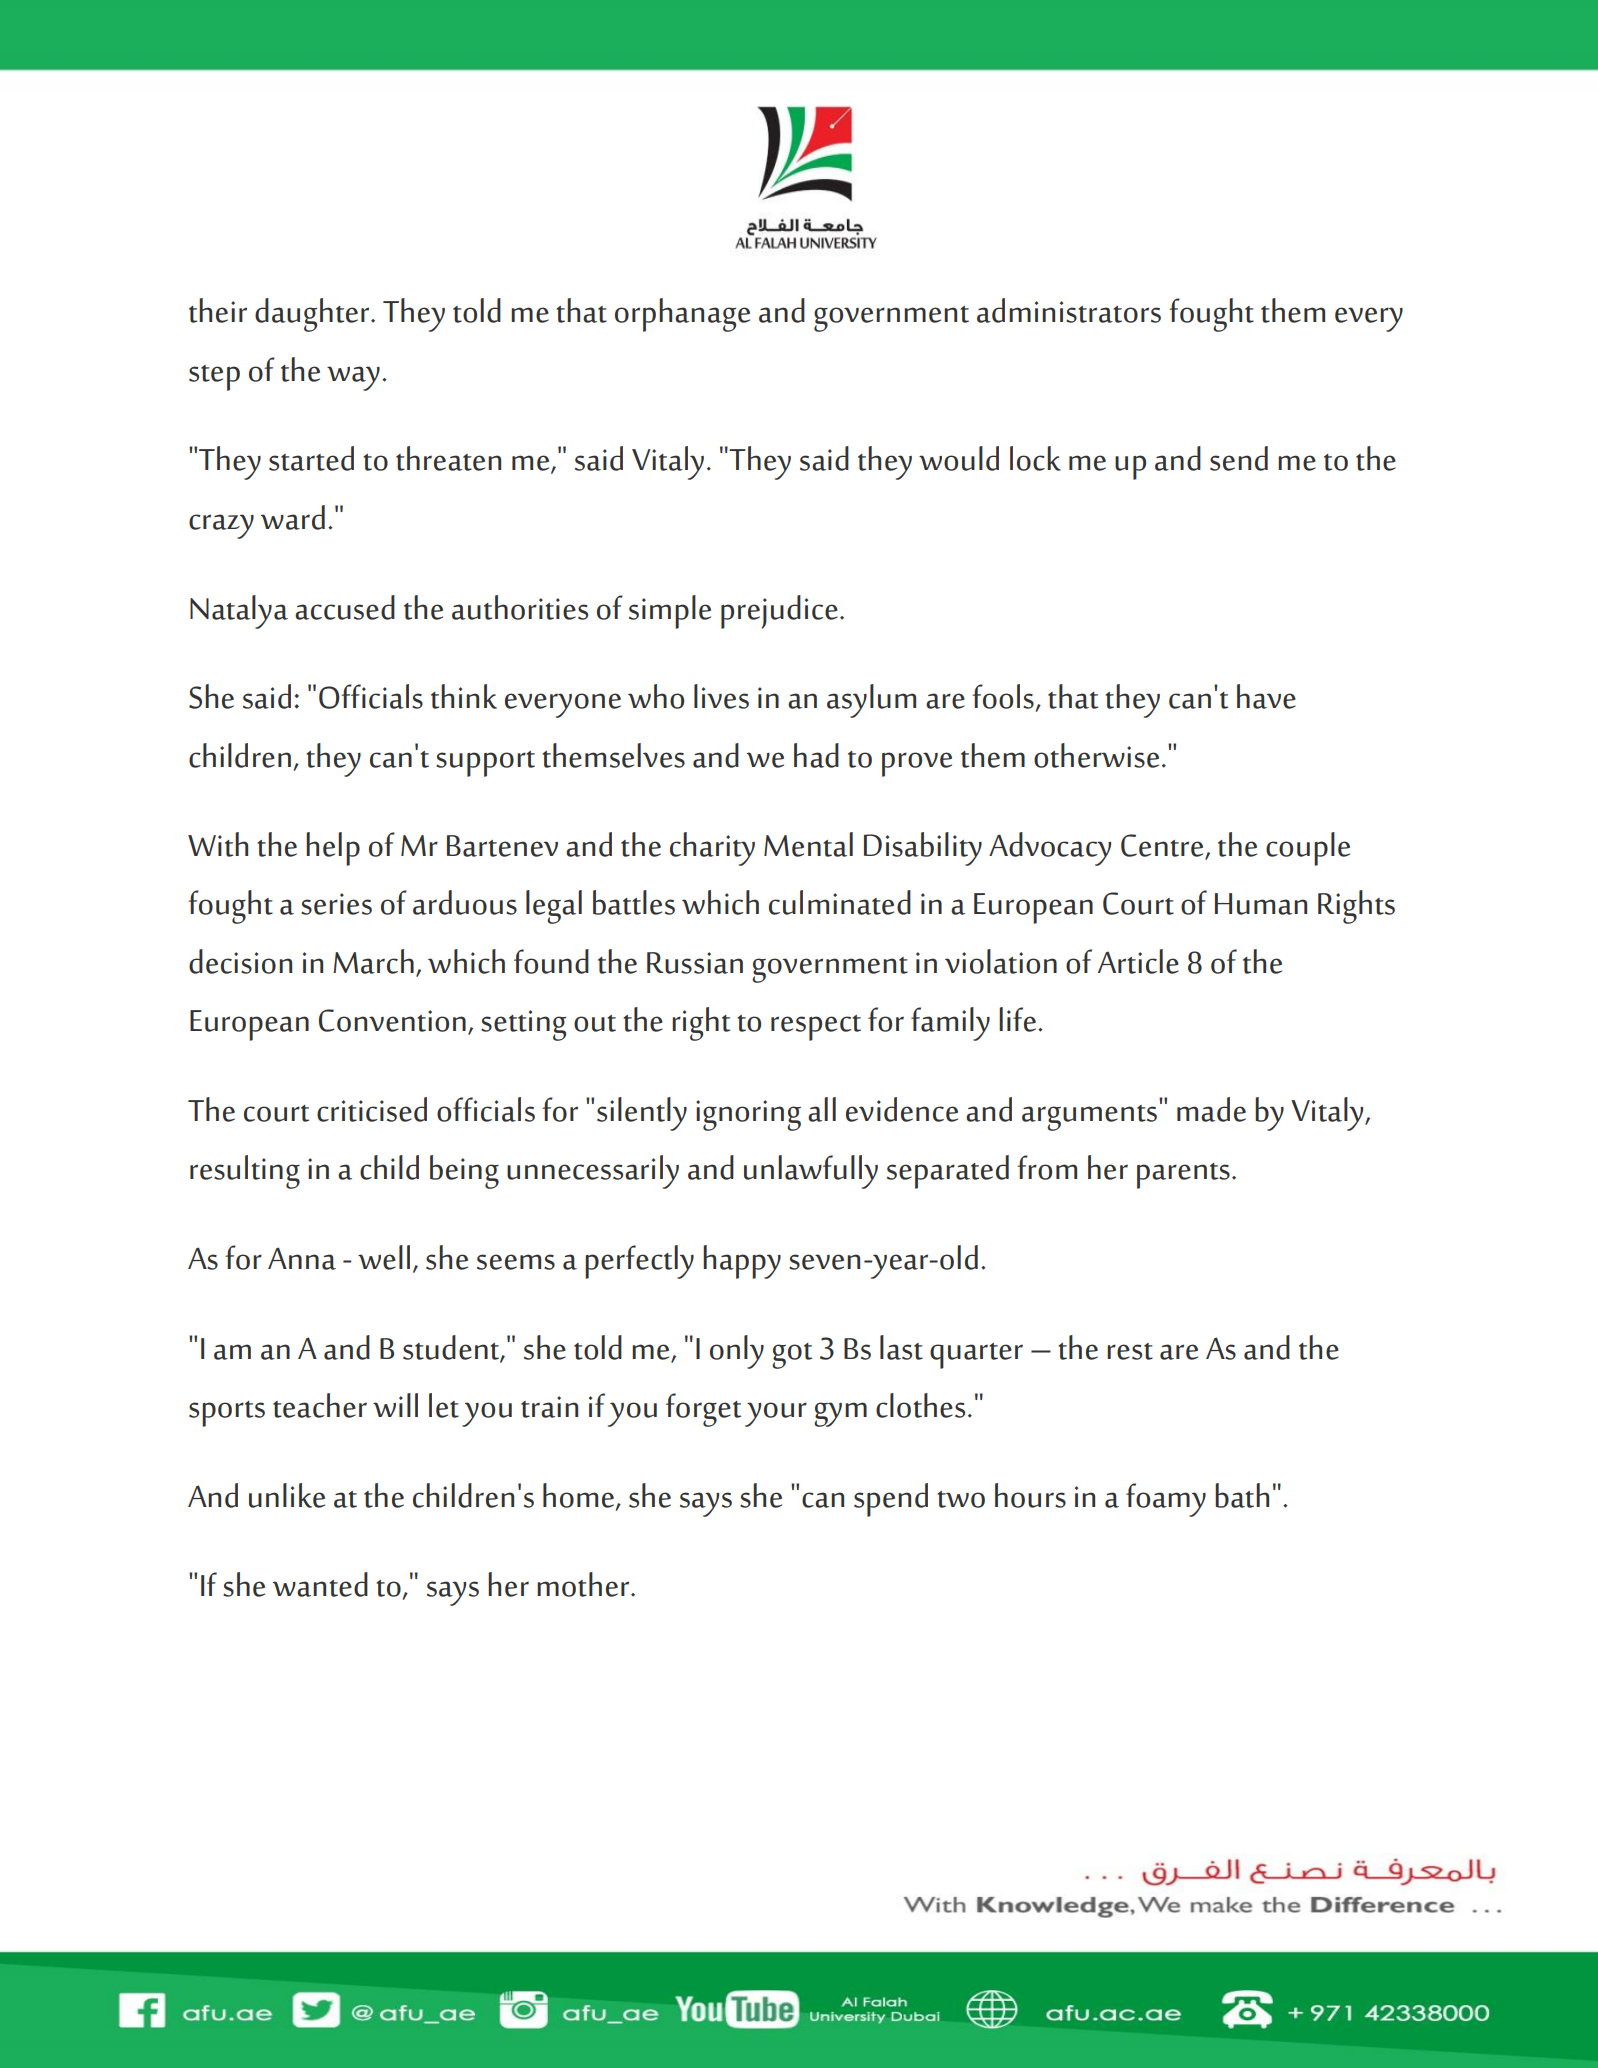 This screenshot has height=2068, width=1598. I want to click on way, so click(353, 378).
